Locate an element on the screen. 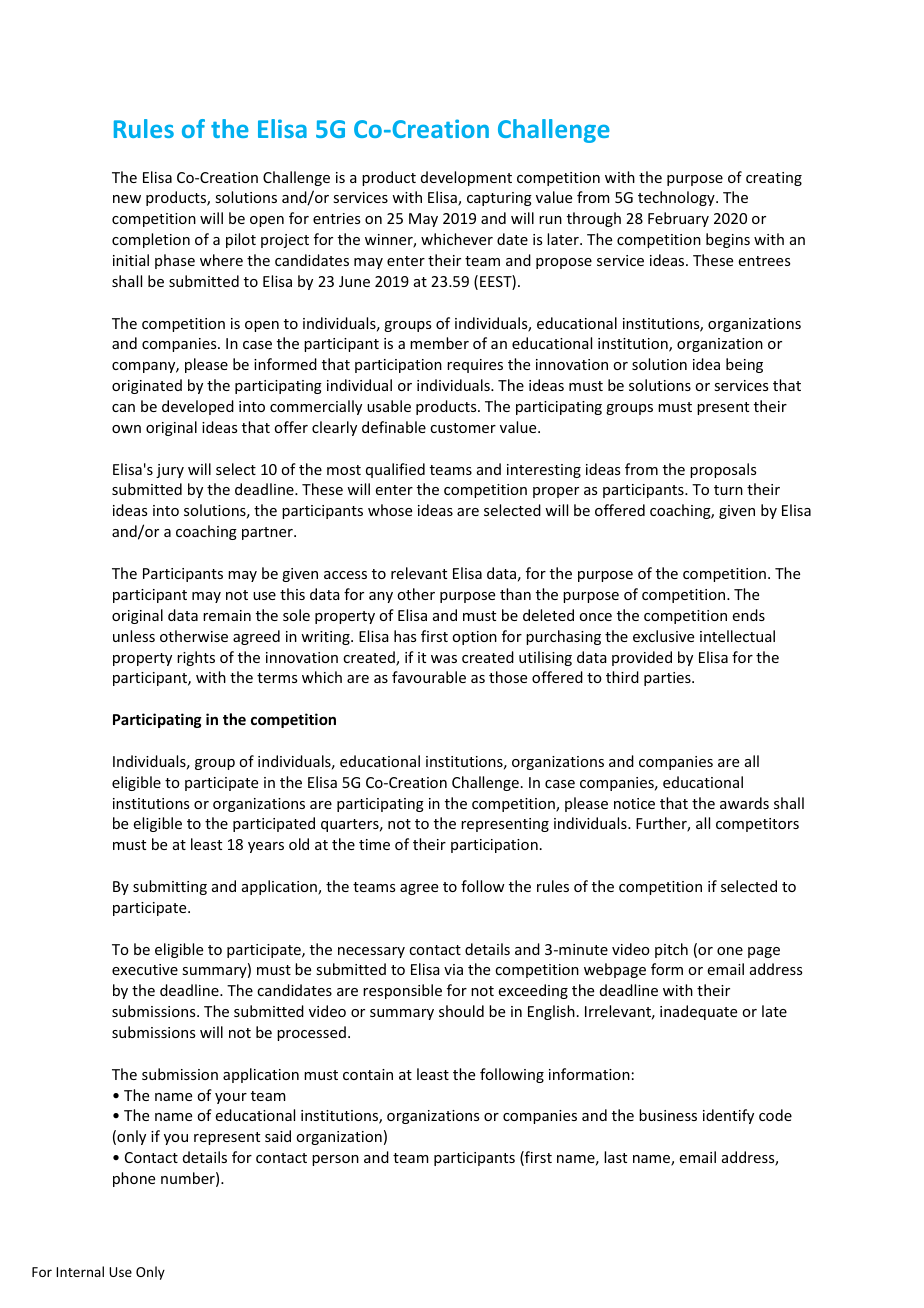  favourable is located at coordinates (429, 677).
